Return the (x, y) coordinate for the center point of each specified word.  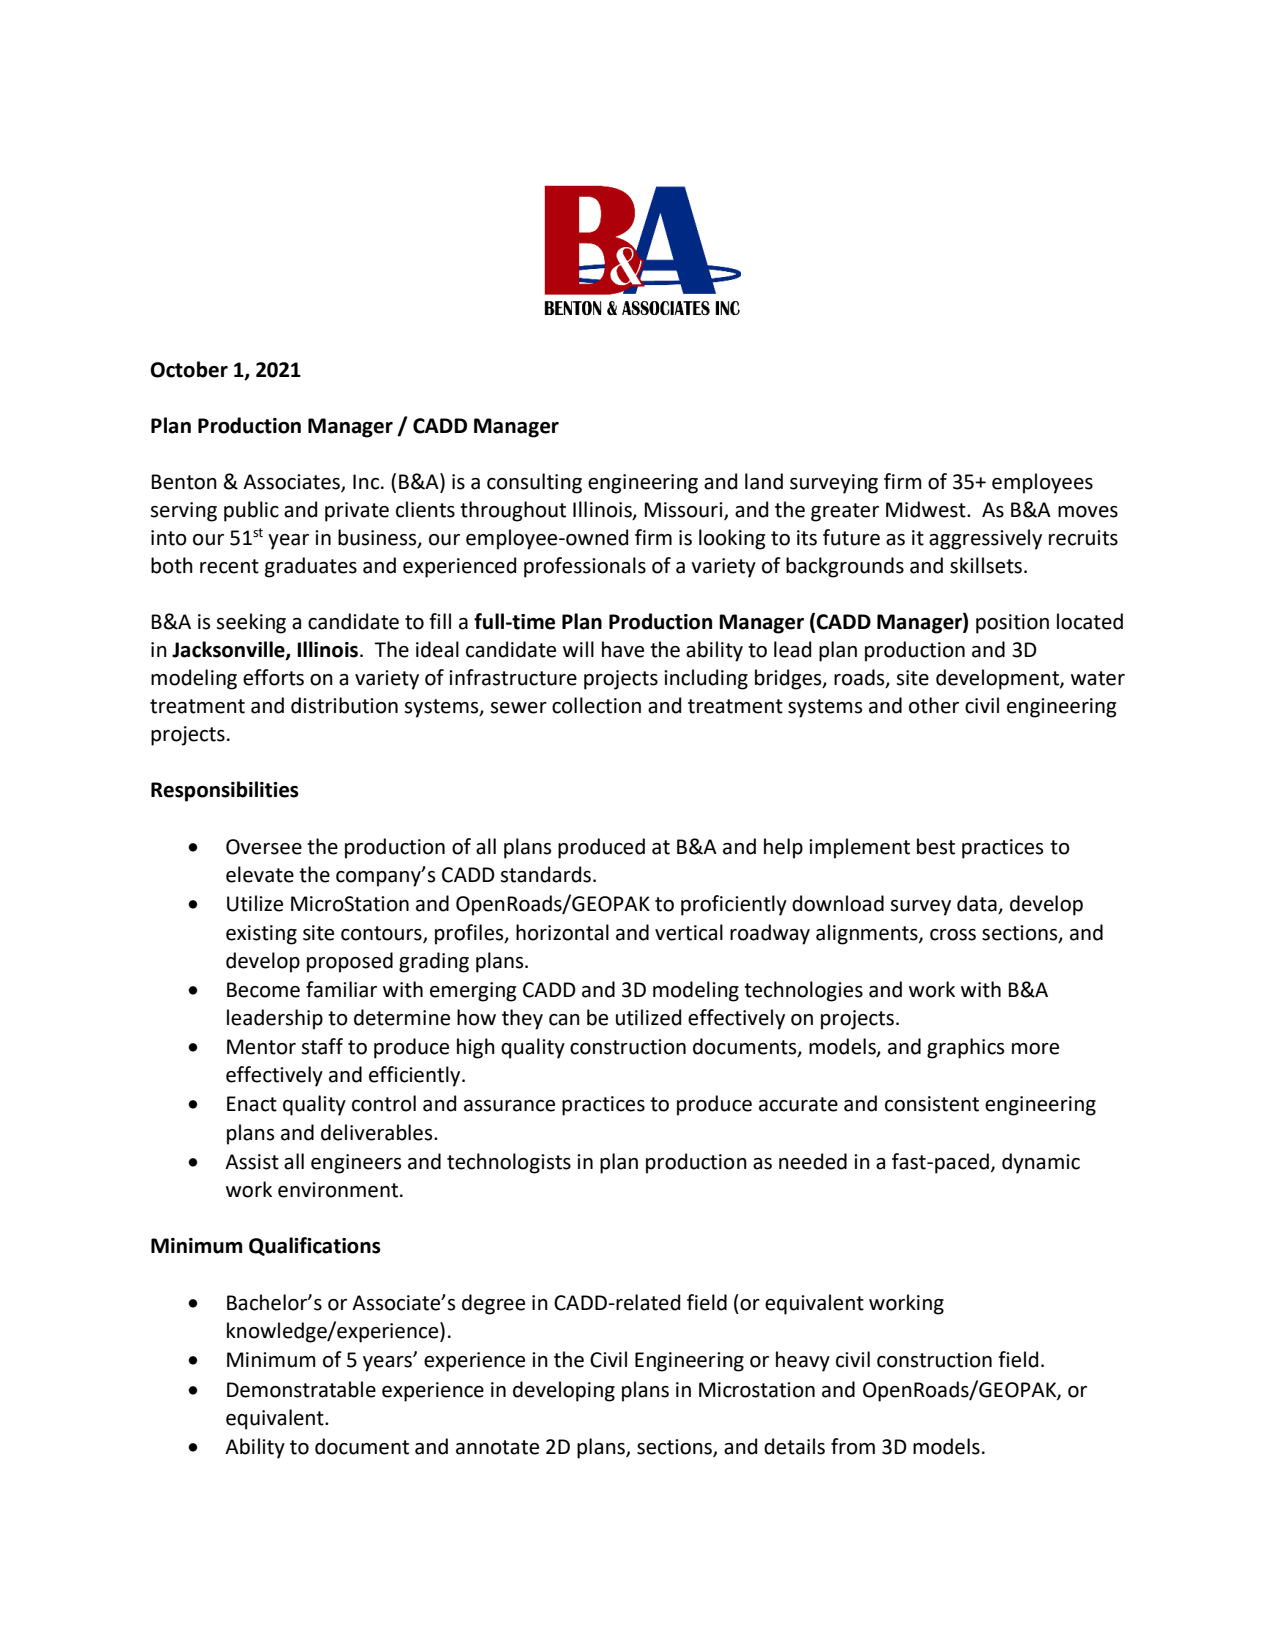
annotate (497, 1447)
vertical (689, 932)
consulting (534, 483)
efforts (273, 677)
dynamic (1041, 1163)
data (978, 904)
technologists (509, 1163)
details (794, 1446)
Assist (252, 1162)
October (189, 369)
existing (261, 935)
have (623, 649)
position (1012, 624)
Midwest (927, 509)
